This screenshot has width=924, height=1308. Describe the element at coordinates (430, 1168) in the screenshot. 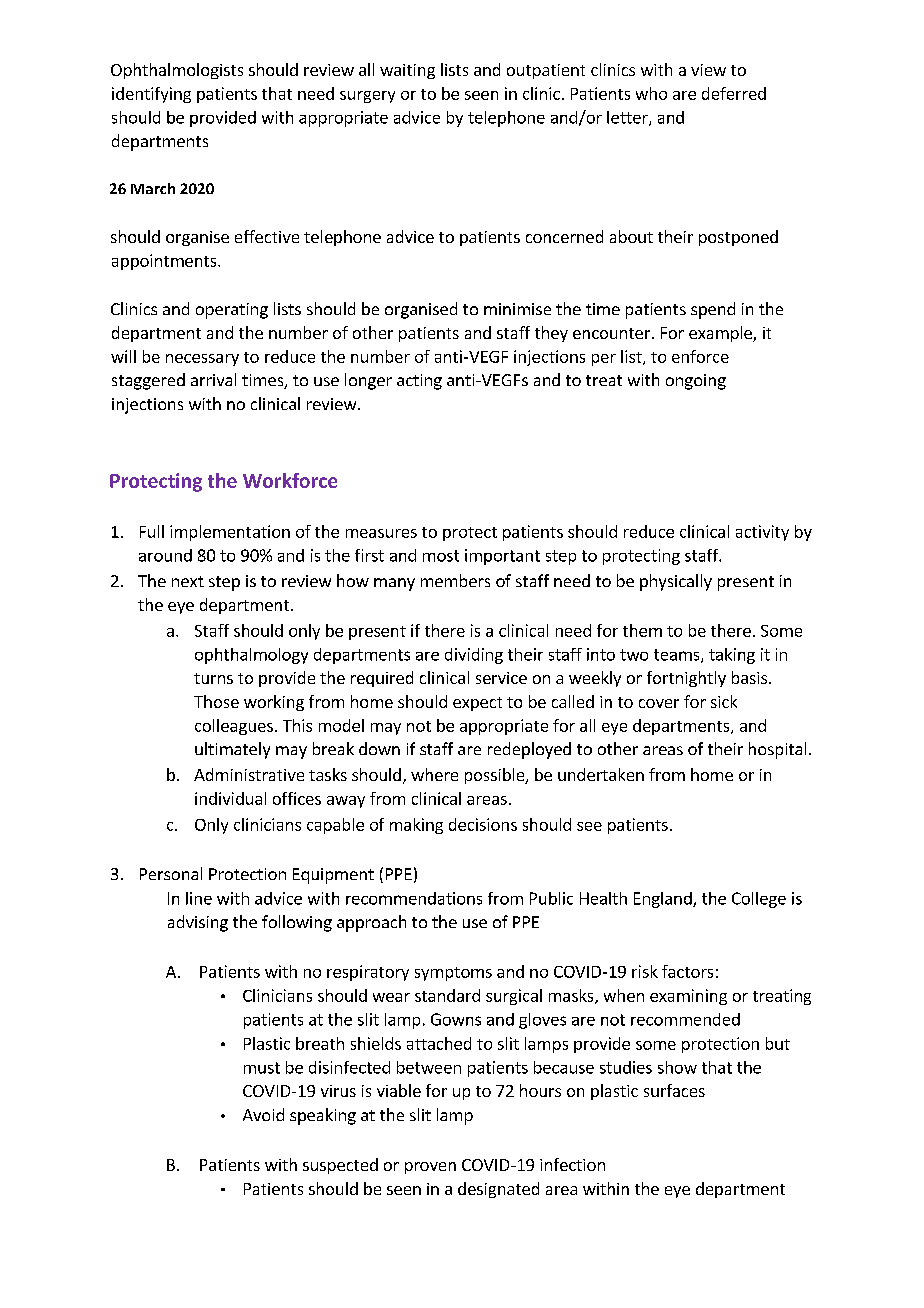

I see `proven` at that location.
